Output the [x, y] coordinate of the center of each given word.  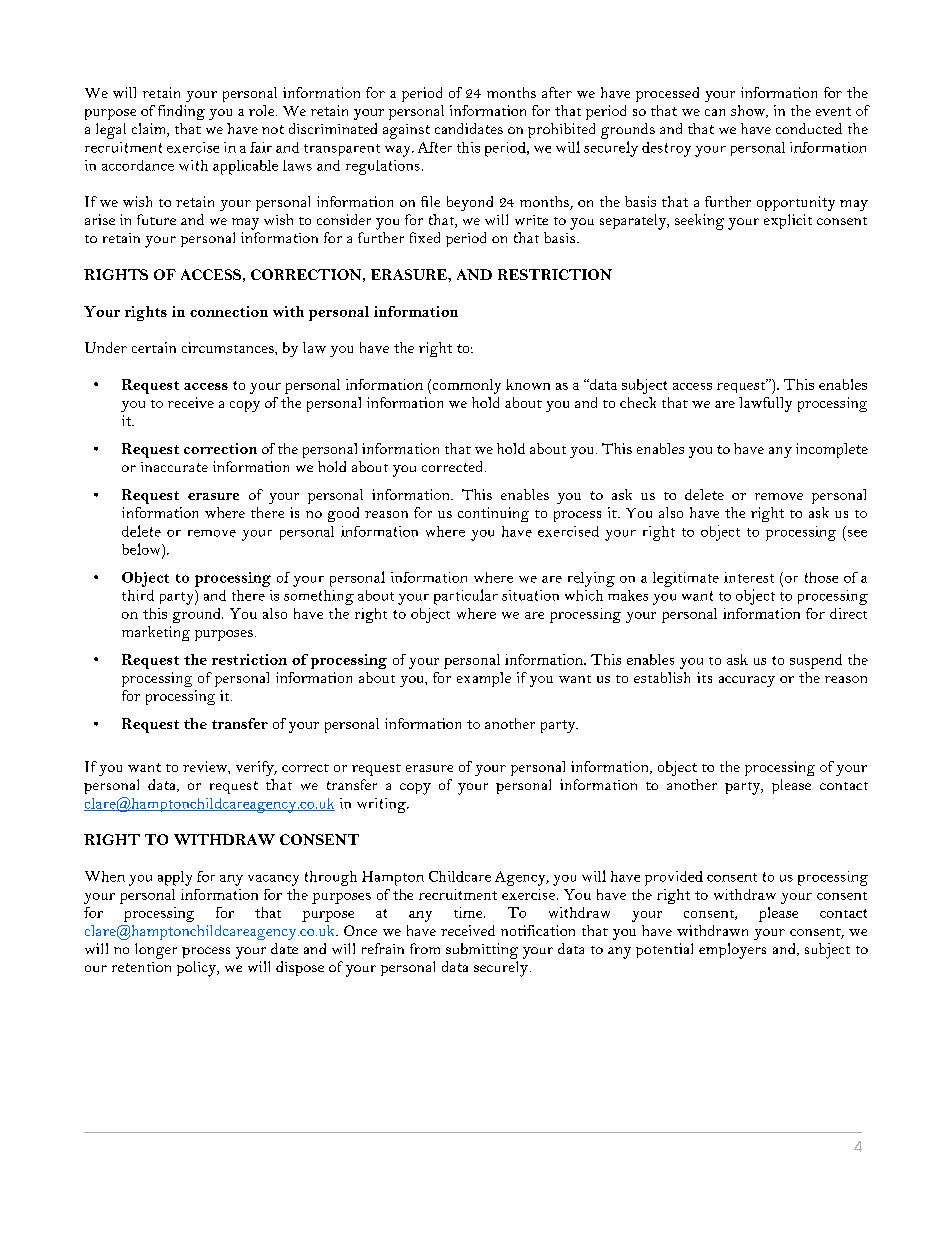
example [484, 679]
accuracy [747, 681]
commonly [465, 386]
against [406, 131]
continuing [493, 514]
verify [256, 768]
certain [154, 347]
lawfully [765, 404]
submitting [482, 951]
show [749, 111]
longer [156, 951]
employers [732, 951]
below [142, 549]
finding [181, 112]
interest [749, 577]
